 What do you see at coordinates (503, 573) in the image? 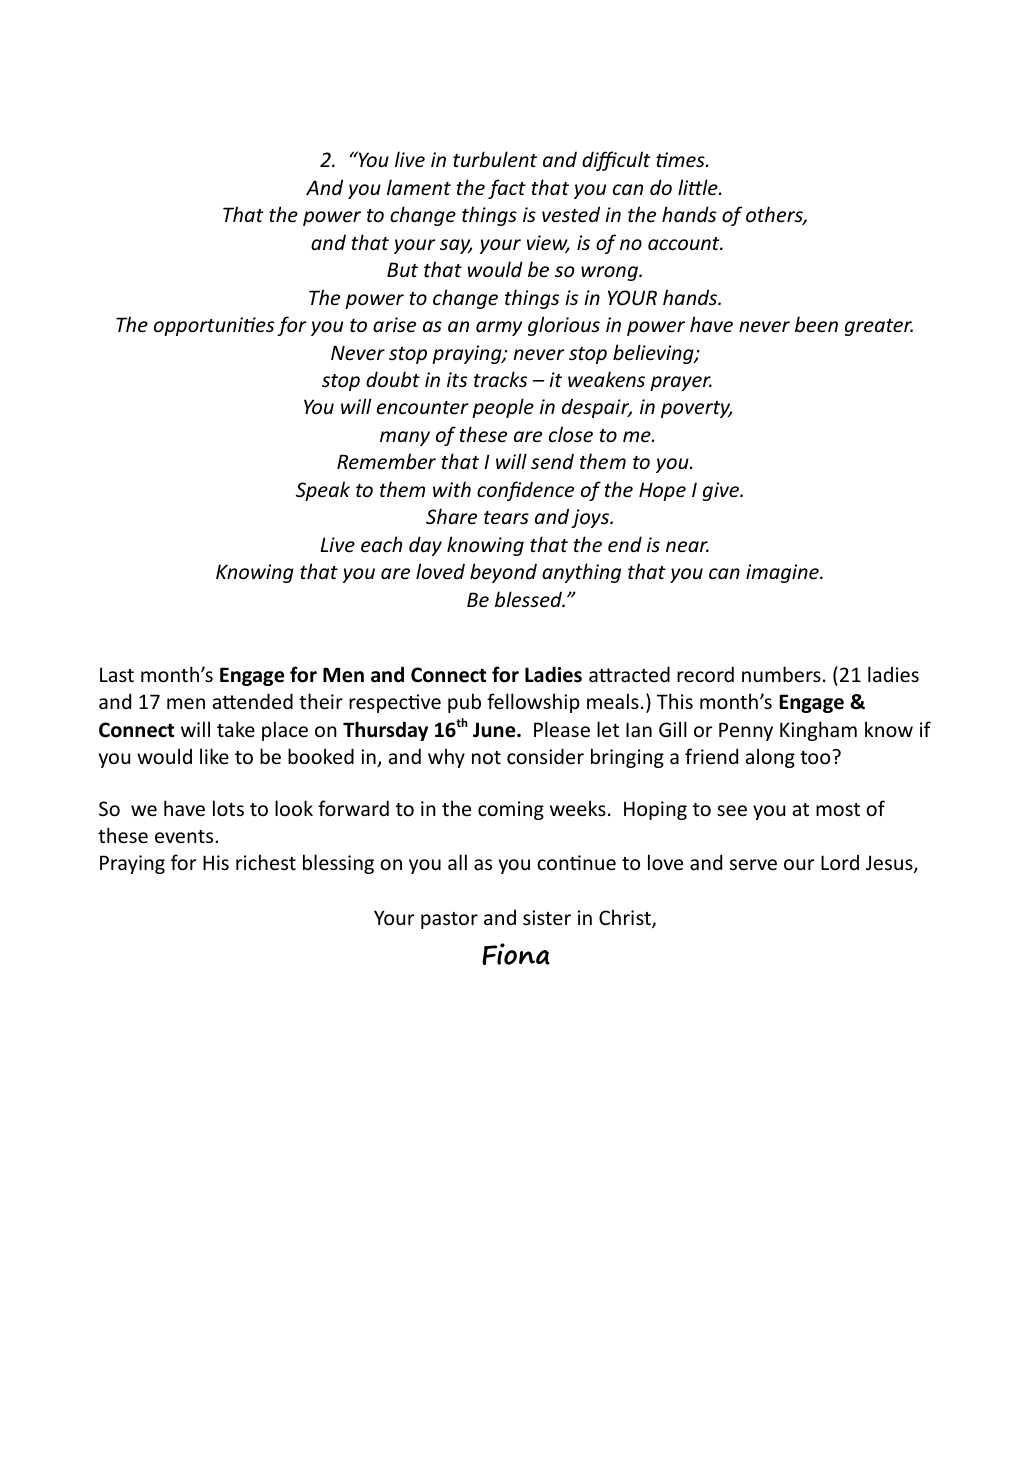
I see `beyond` at bounding box center [503, 573].
